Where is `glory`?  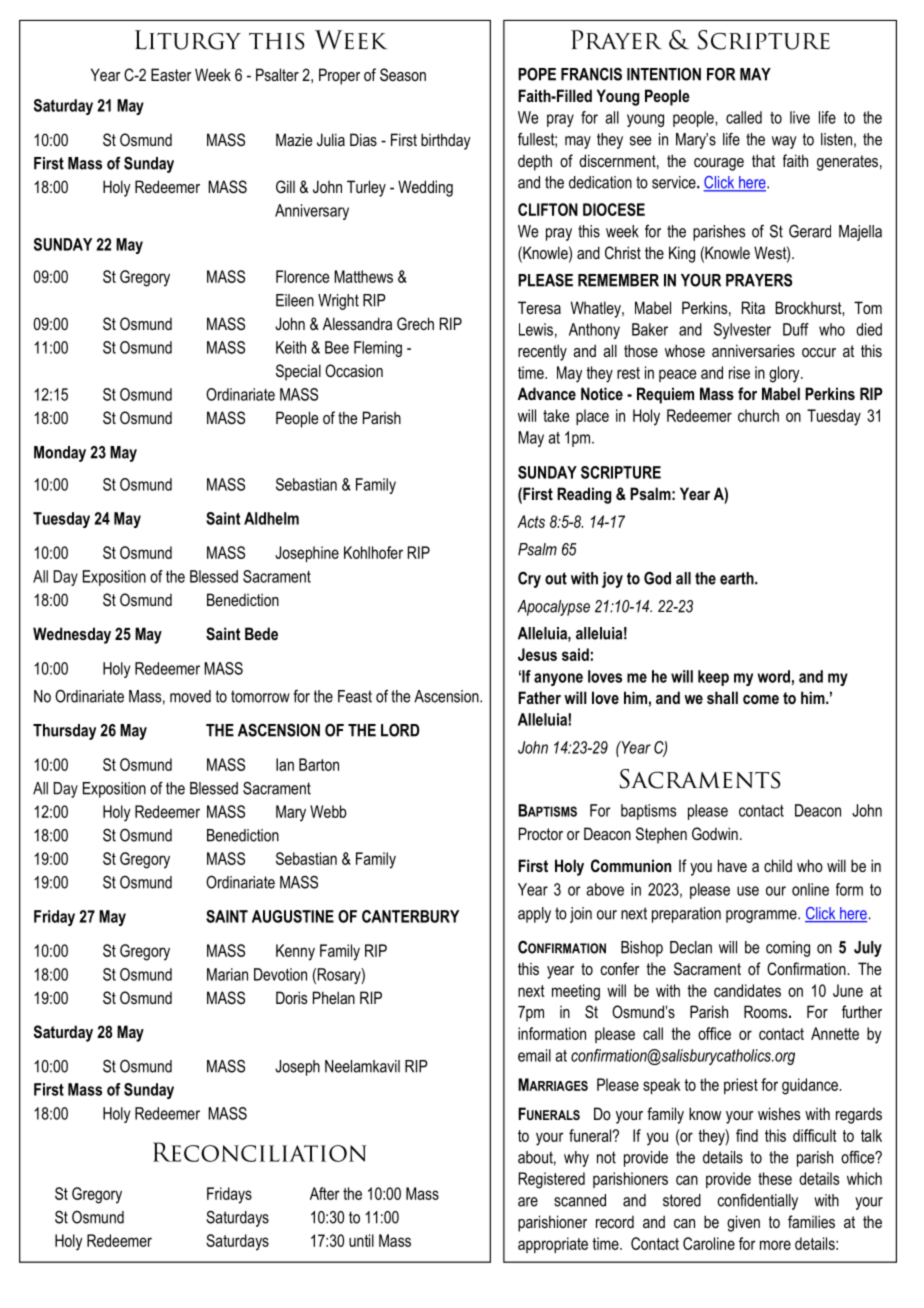 glory is located at coordinates (785, 374).
